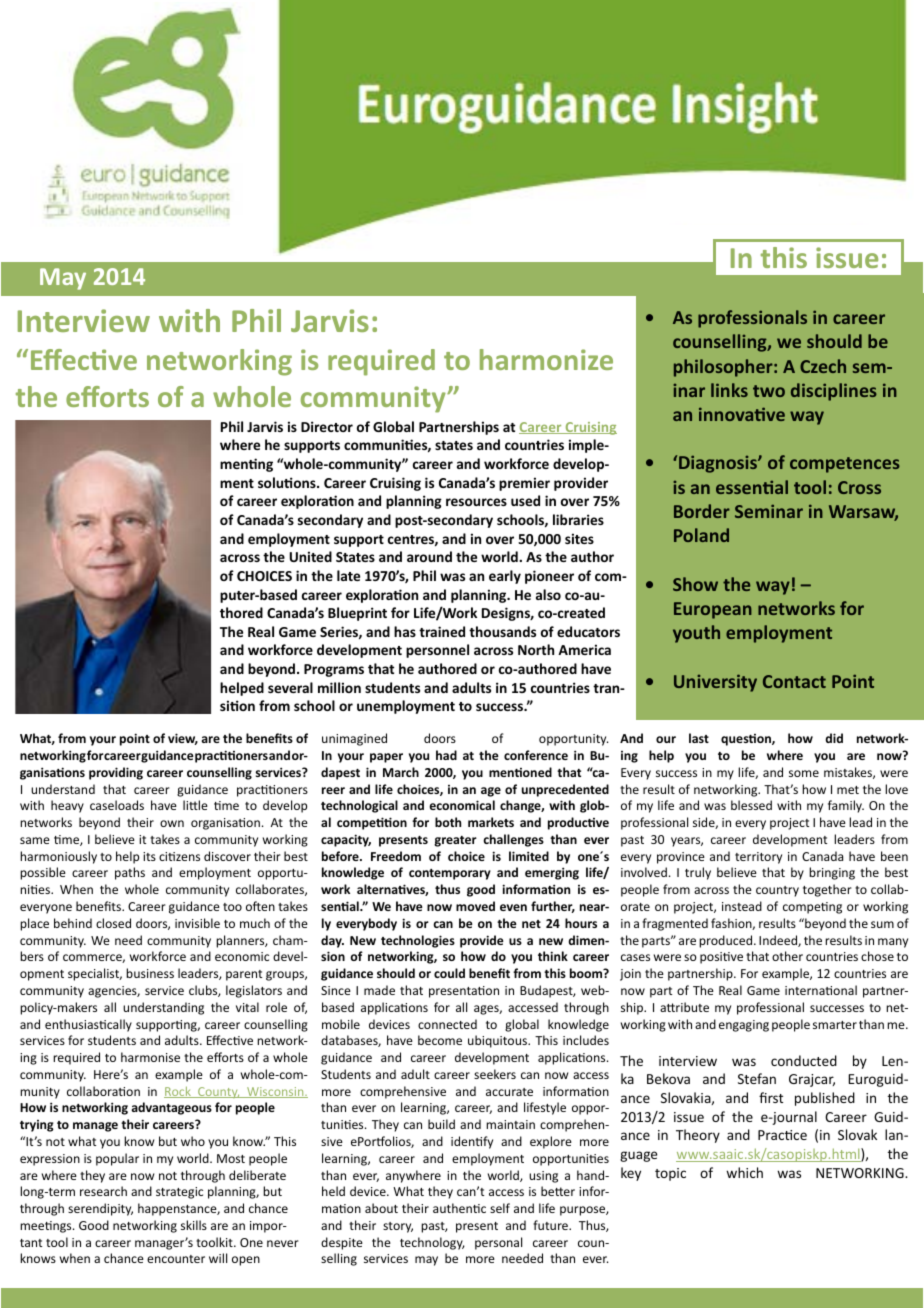 This screenshot has width=924, height=1308. Describe the element at coordinates (546, 359) in the screenshot. I see `harmonize` at that location.
